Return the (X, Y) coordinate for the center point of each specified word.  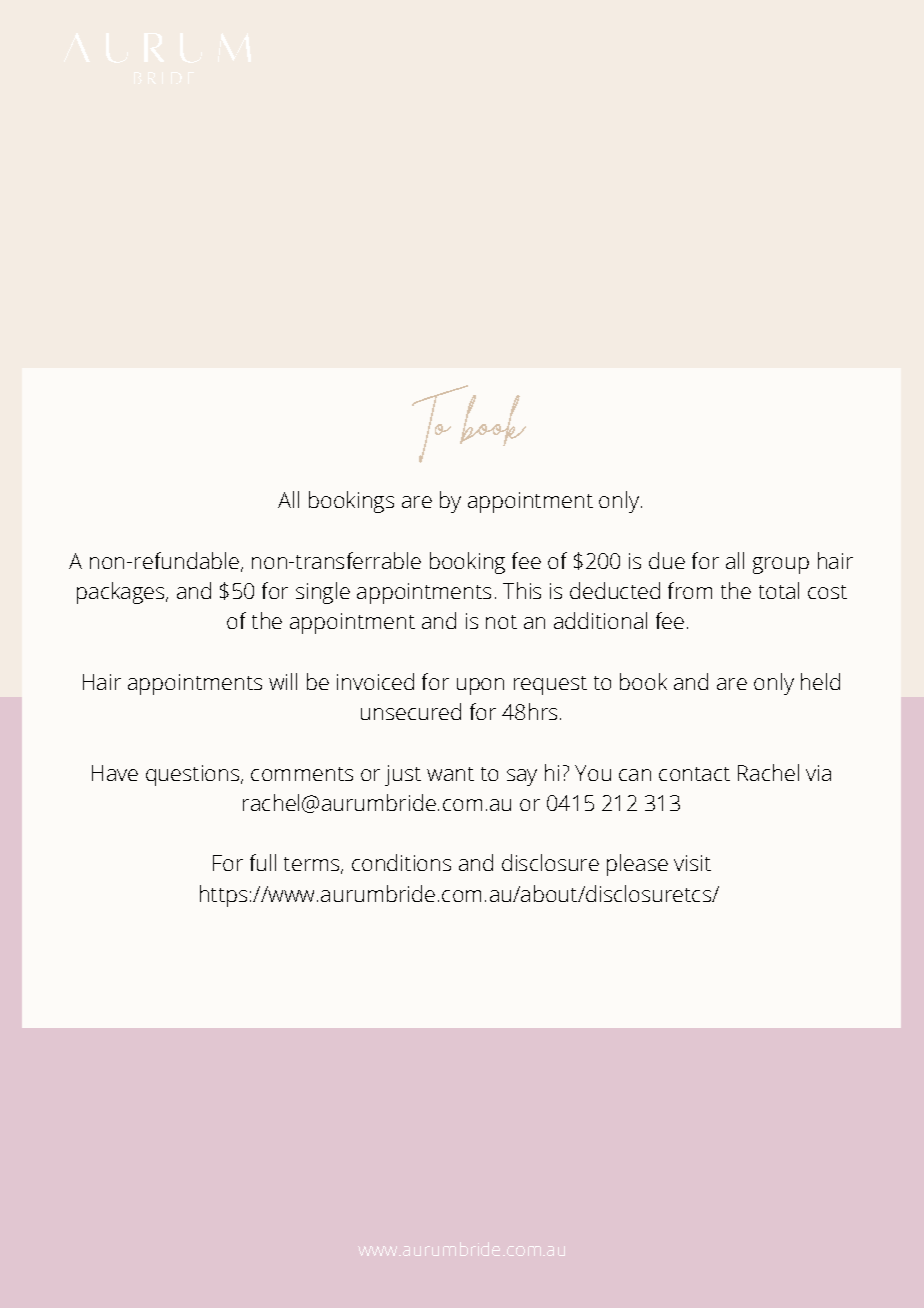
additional (600, 620)
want (450, 774)
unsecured (411, 711)
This (522, 590)
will (283, 681)
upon (480, 686)
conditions (401, 862)
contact (694, 774)
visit (692, 863)
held (820, 681)
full (263, 862)
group (781, 565)
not (501, 622)
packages (122, 593)
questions (194, 775)
